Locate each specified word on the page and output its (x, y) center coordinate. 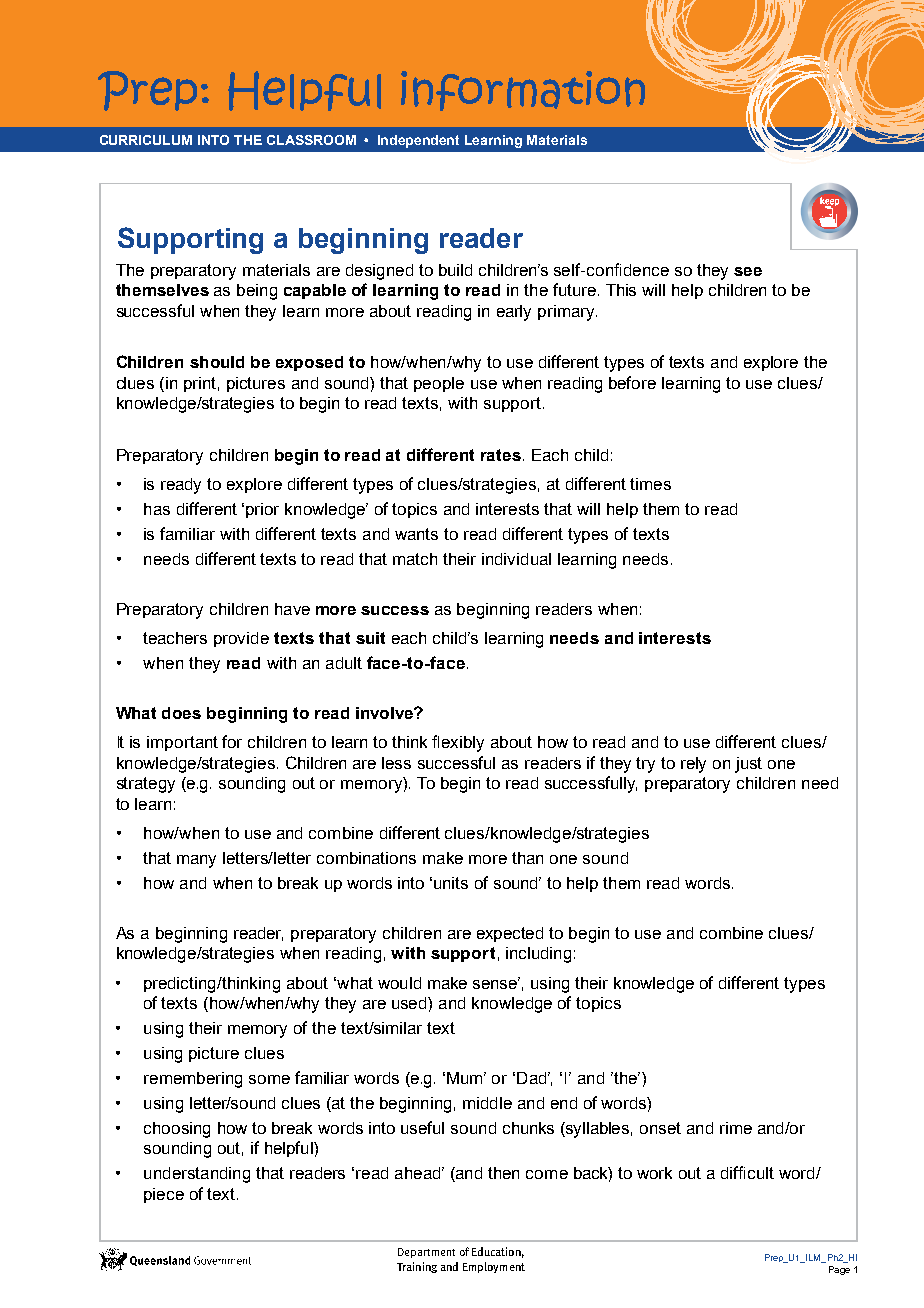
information (523, 91)
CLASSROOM (311, 140)
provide (241, 639)
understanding (197, 1175)
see (748, 271)
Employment (494, 1267)
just (748, 765)
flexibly (458, 743)
